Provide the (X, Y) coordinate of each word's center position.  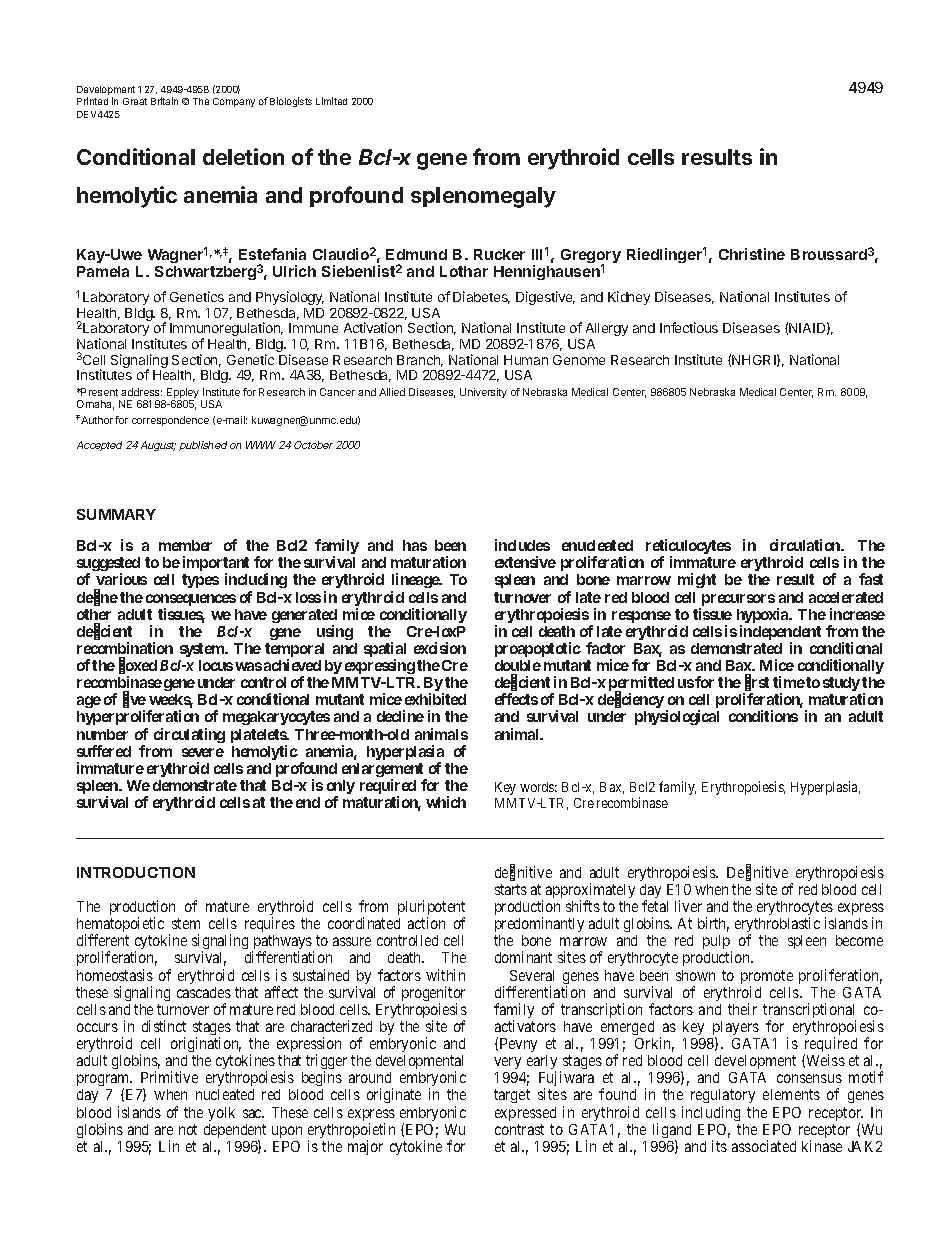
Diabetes (481, 297)
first (757, 683)
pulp (717, 944)
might (697, 580)
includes (522, 545)
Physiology (290, 298)
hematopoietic (120, 926)
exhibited (435, 699)
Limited (331, 101)
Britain (164, 101)
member (185, 545)
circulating (189, 735)
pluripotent (431, 909)
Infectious (689, 327)
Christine (752, 254)
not (188, 1129)
